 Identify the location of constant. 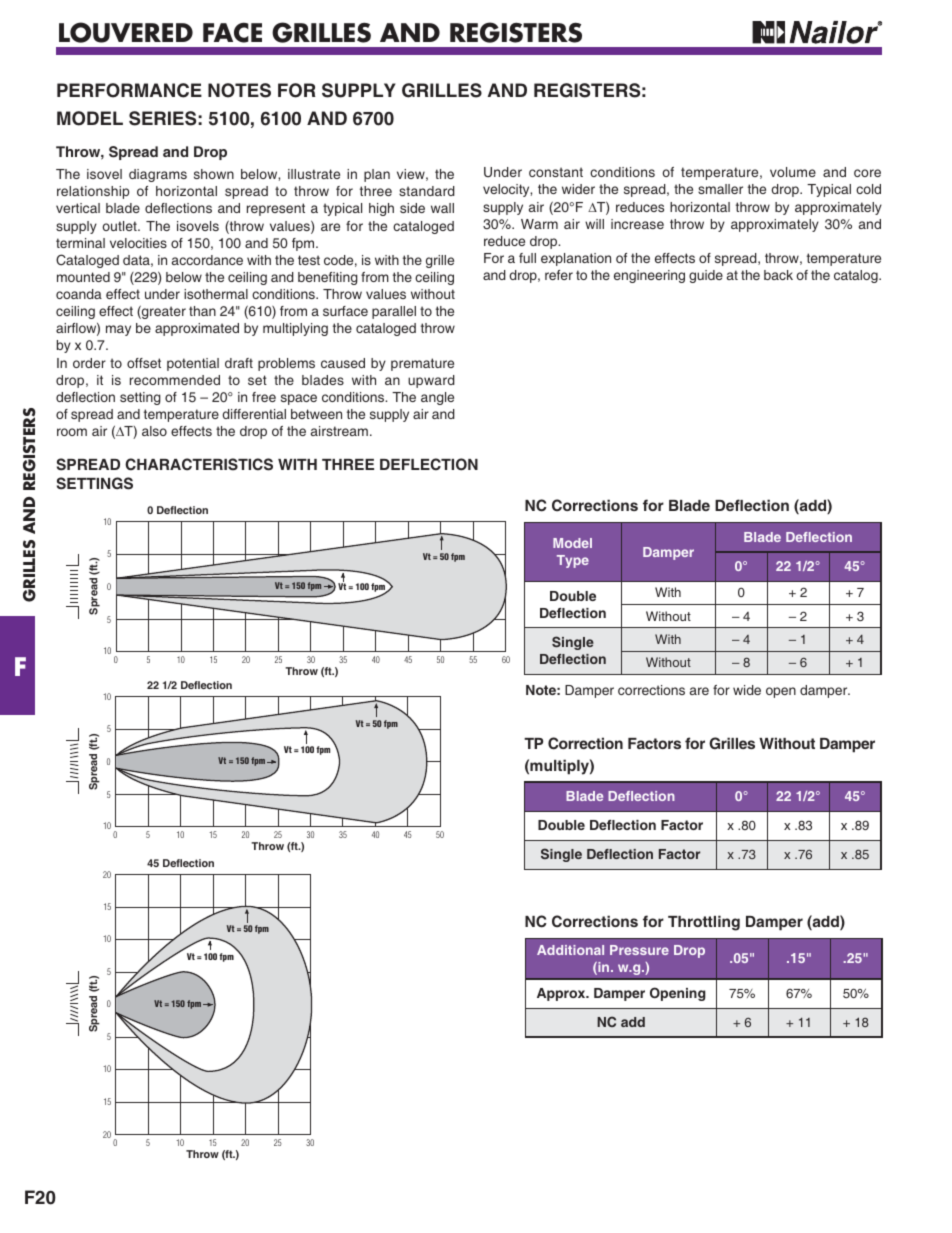
(556, 172).
